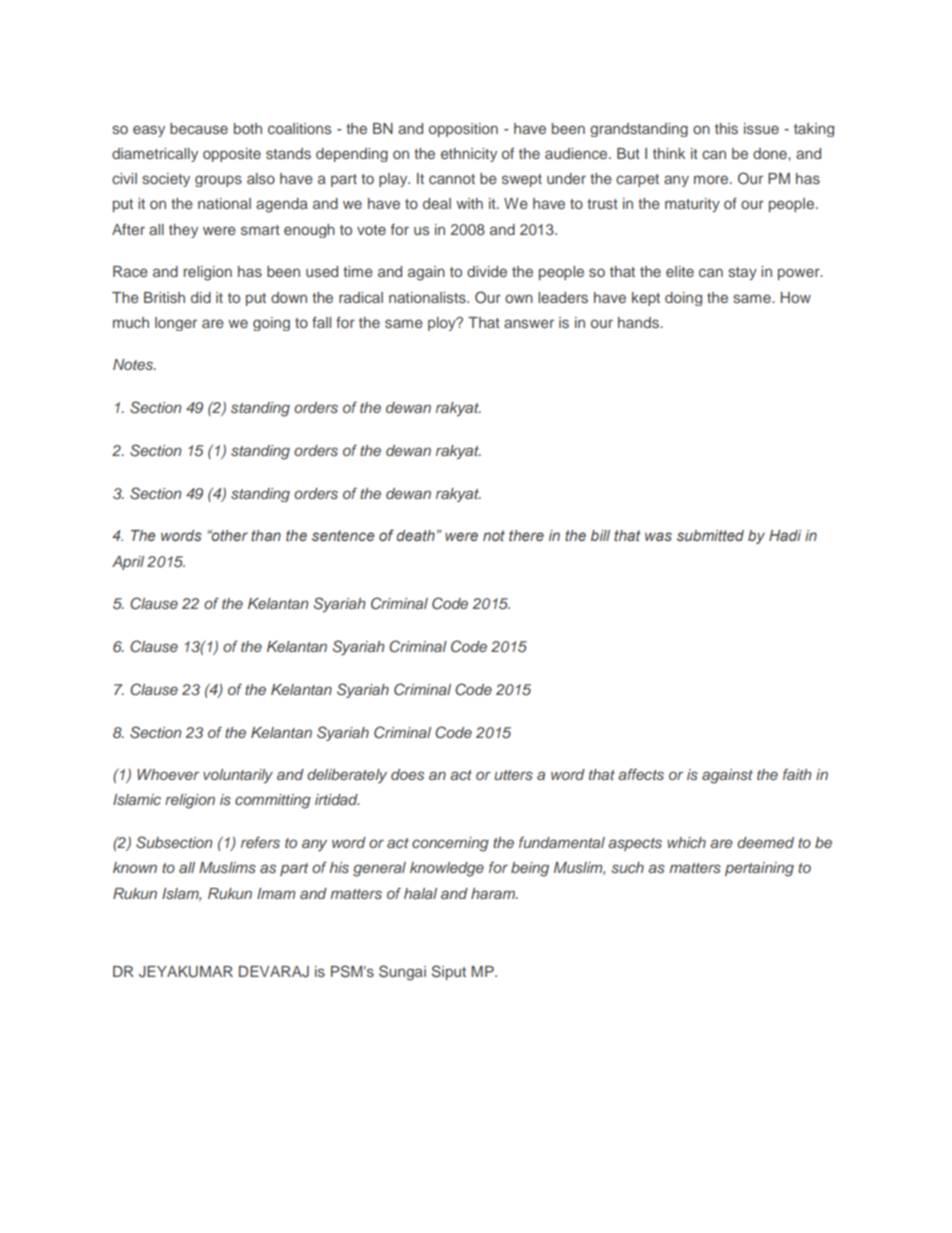 This document has height=1233, width=952. Describe the element at coordinates (415, 535) in the document. I see `death` at that location.
